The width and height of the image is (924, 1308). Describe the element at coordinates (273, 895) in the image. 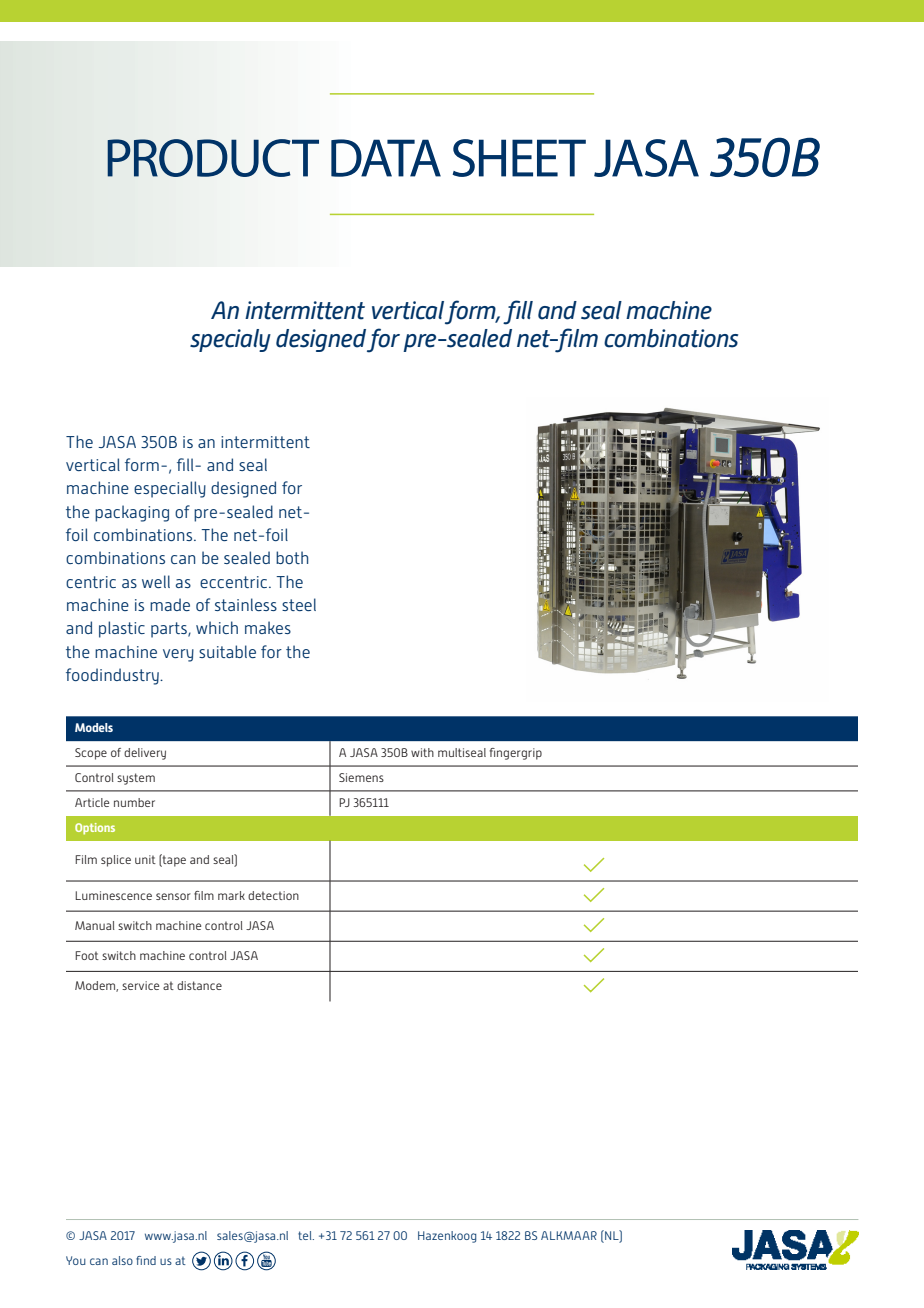

I see `detection` at that location.
